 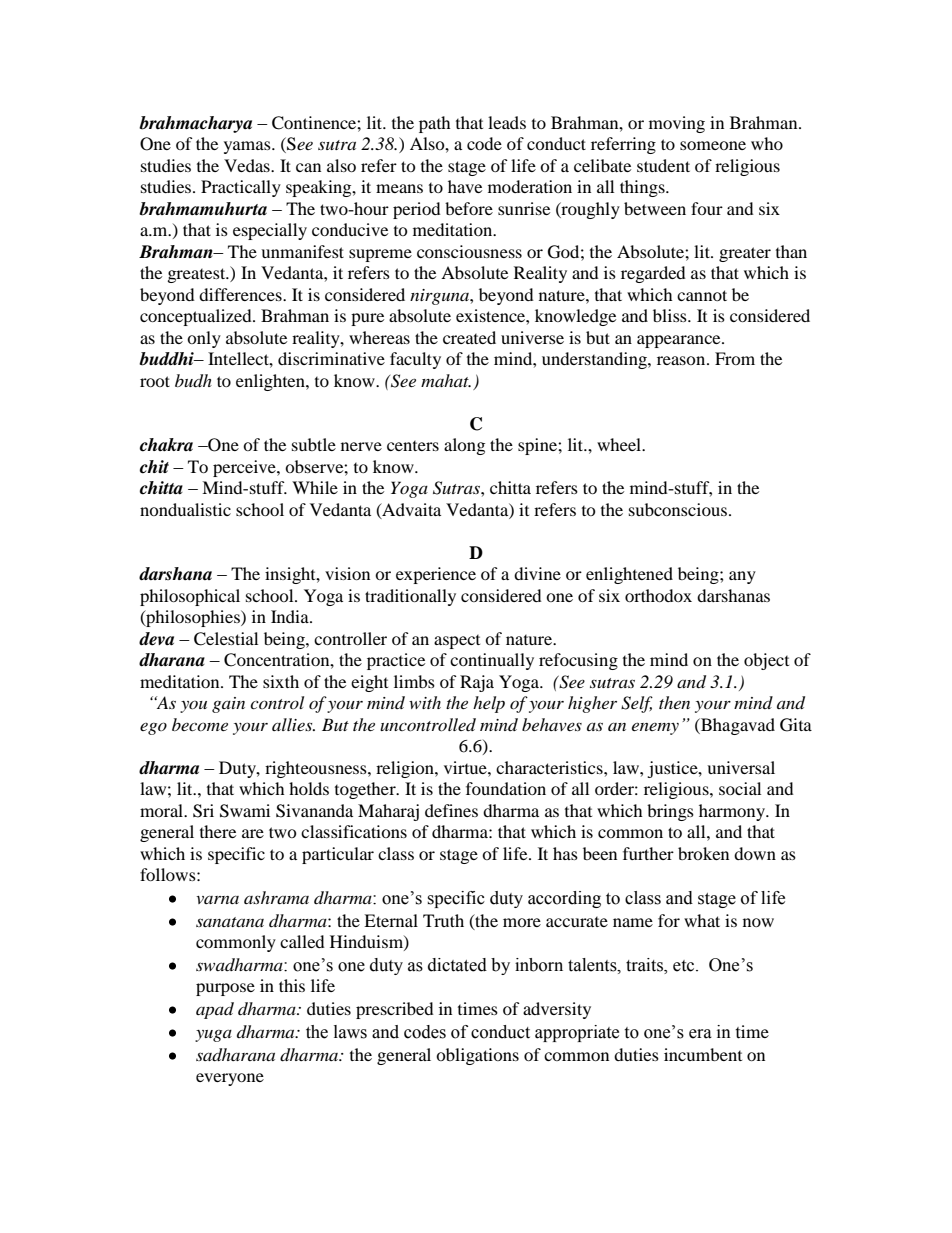 I want to click on someone, so click(x=713, y=145).
